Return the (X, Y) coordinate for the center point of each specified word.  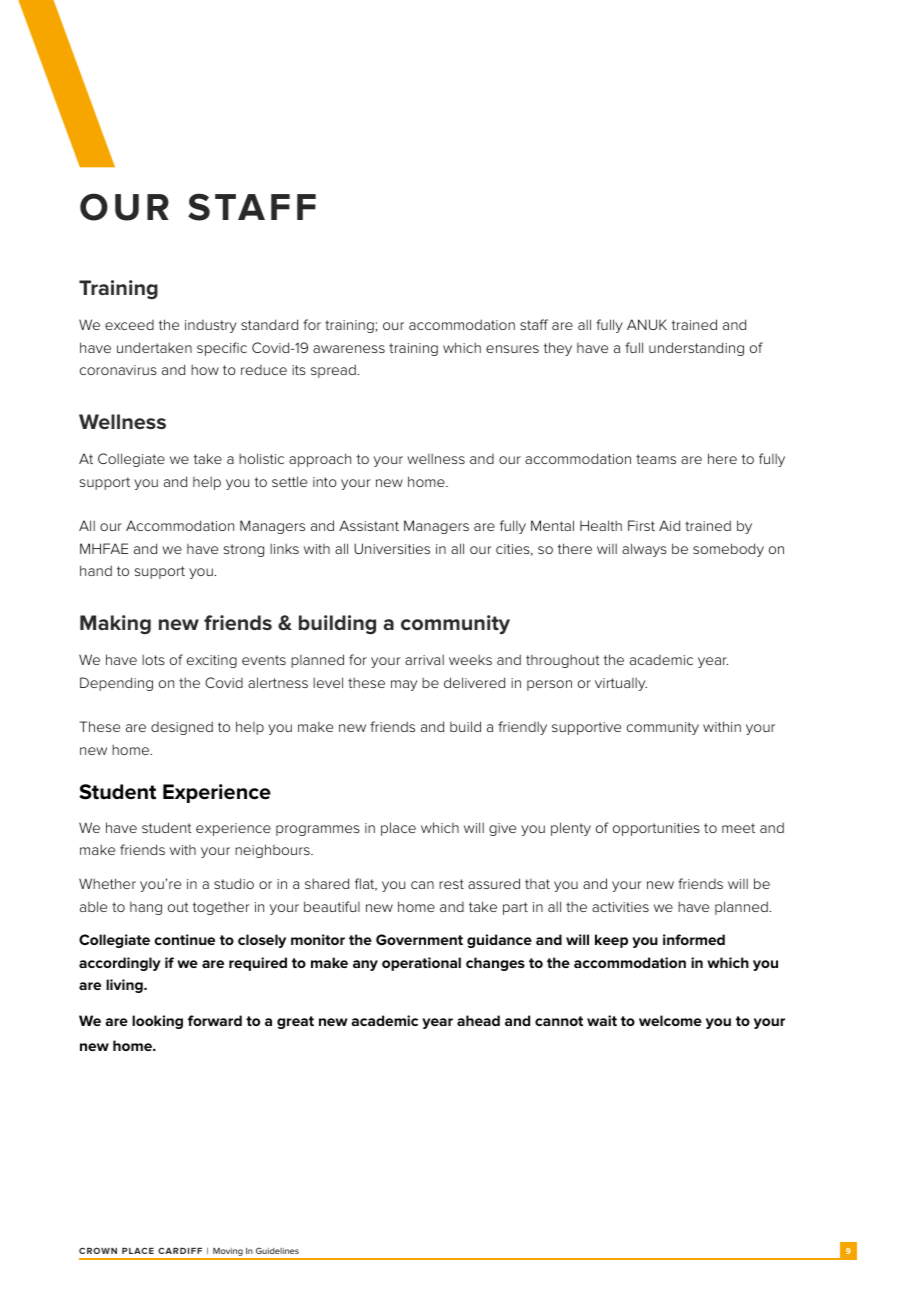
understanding (696, 349)
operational (421, 964)
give (502, 829)
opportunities (656, 829)
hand (96, 570)
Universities (392, 548)
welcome (670, 1020)
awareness (349, 349)
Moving (228, 1253)
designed (182, 728)
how (205, 369)
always (644, 550)
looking (157, 1022)
